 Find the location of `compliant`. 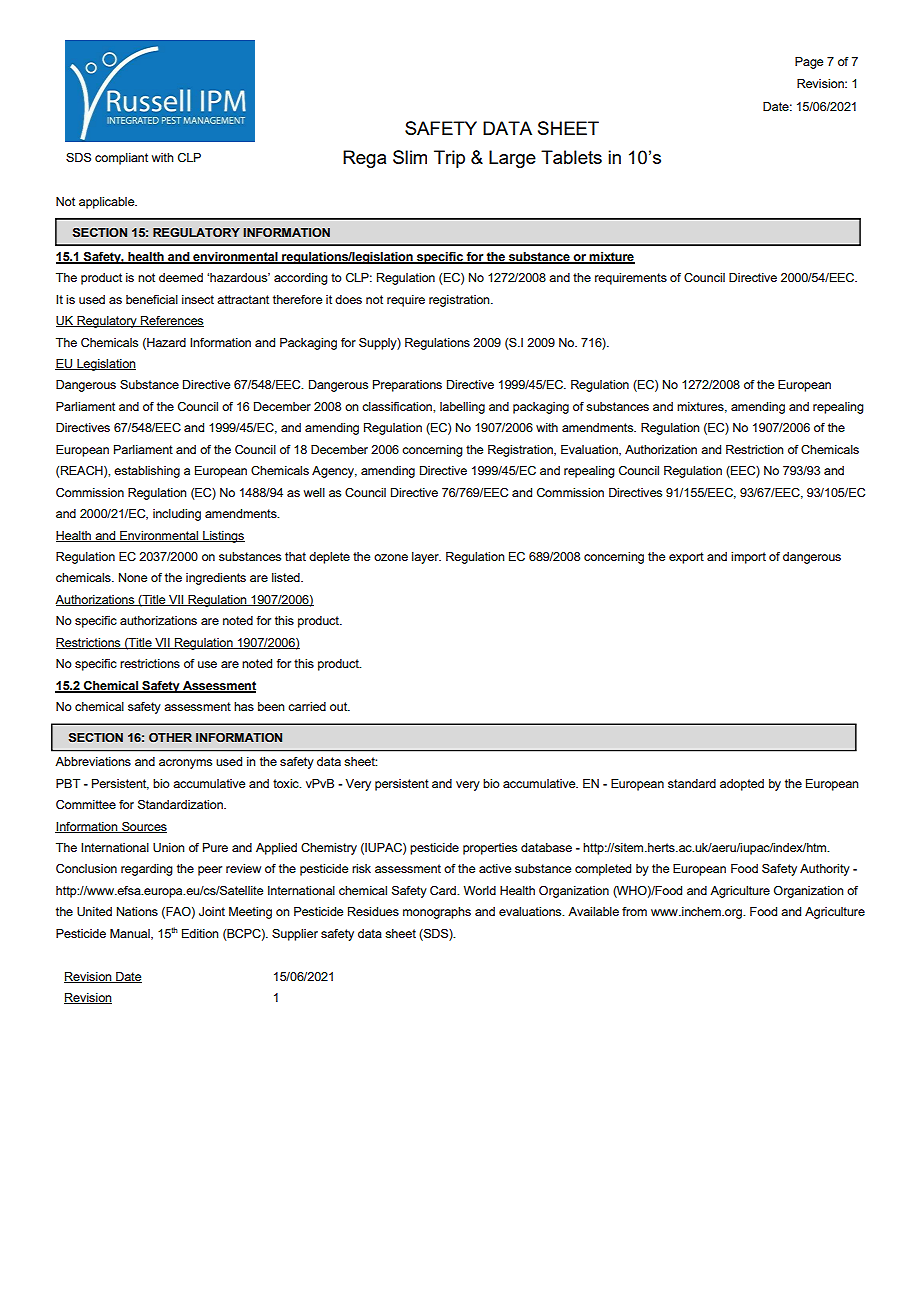

compliant is located at coordinates (121, 159).
